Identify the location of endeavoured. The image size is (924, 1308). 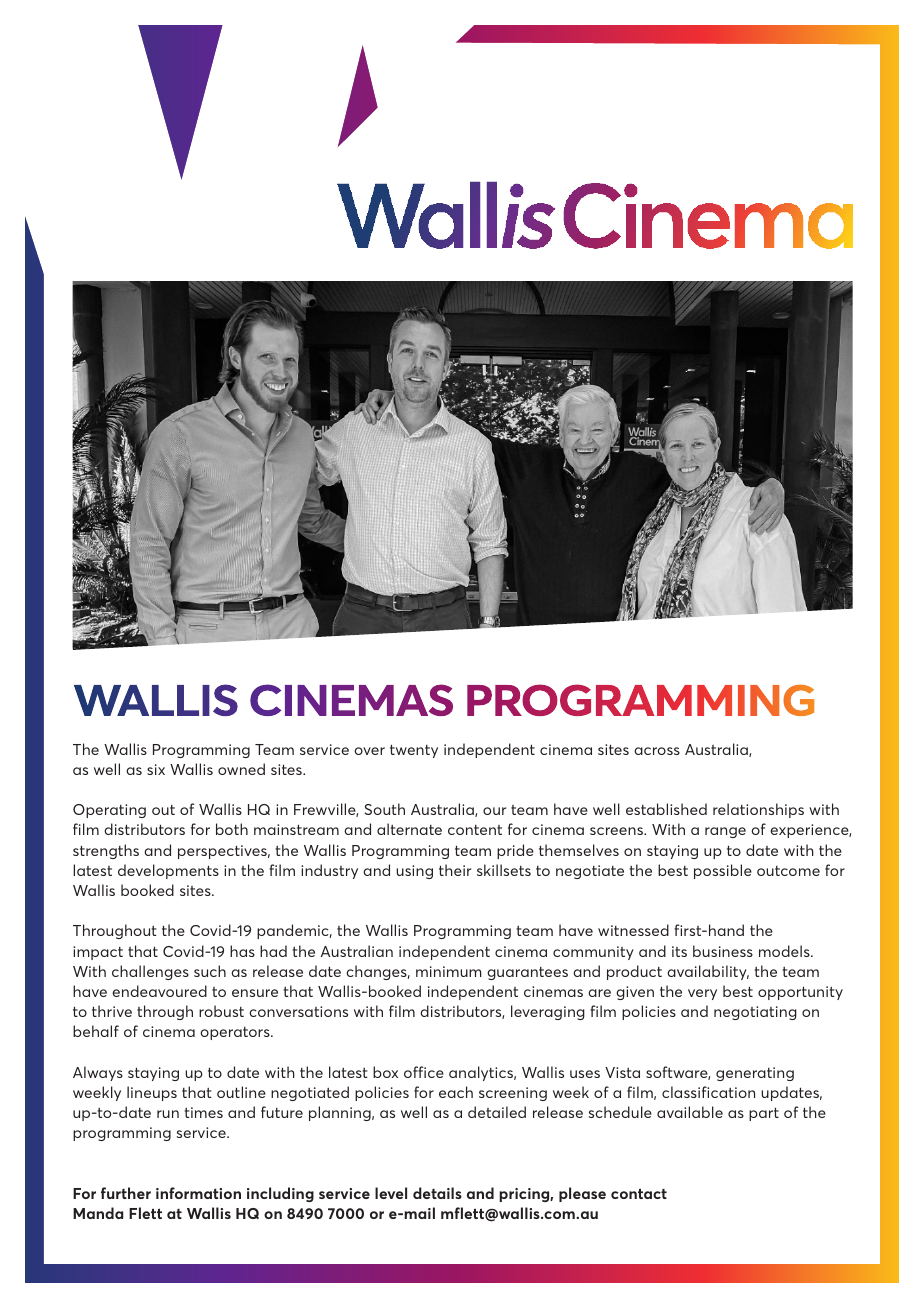
(159, 991).
